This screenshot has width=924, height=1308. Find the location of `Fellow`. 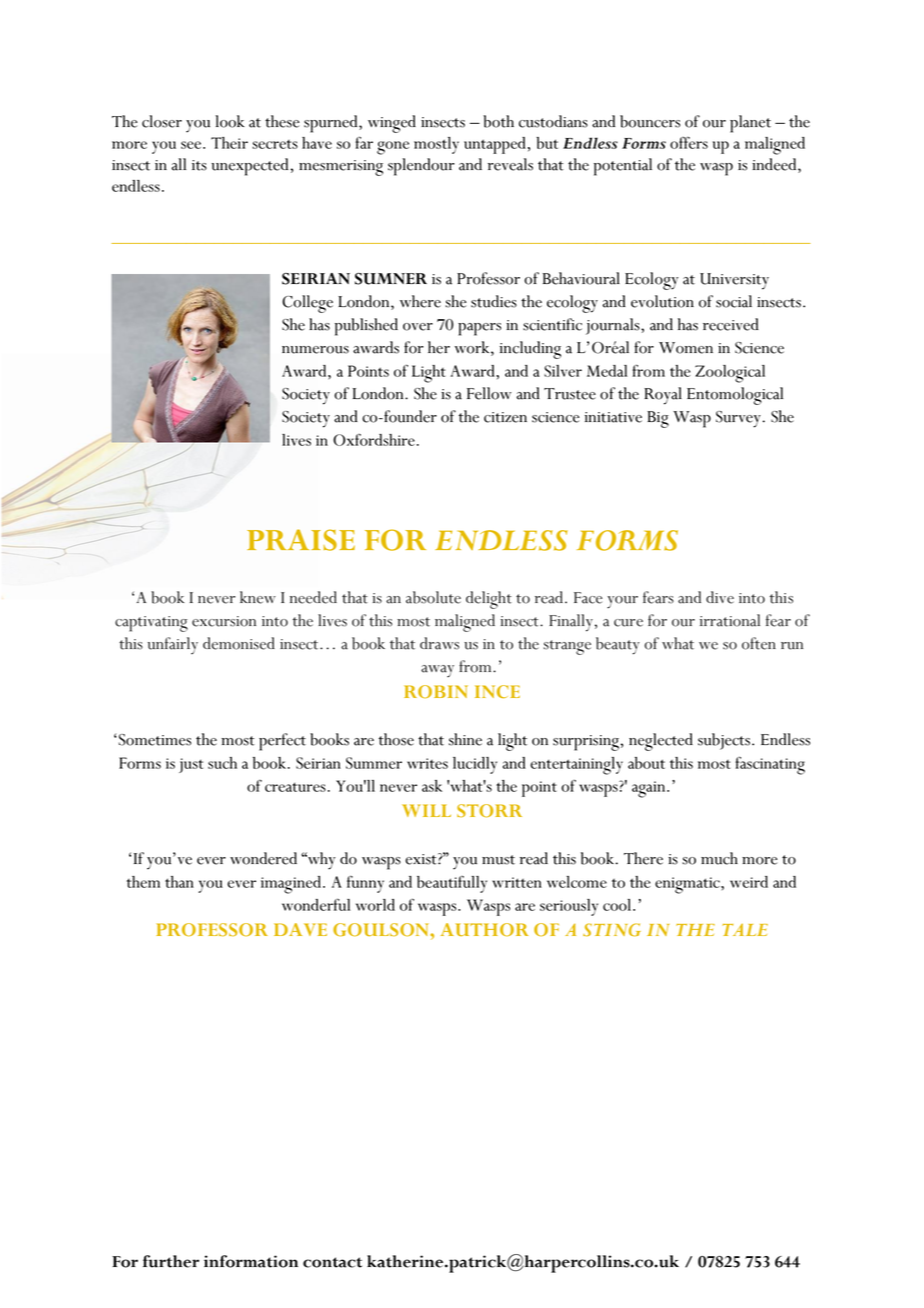

Fellow is located at coordinates (489, 393).
